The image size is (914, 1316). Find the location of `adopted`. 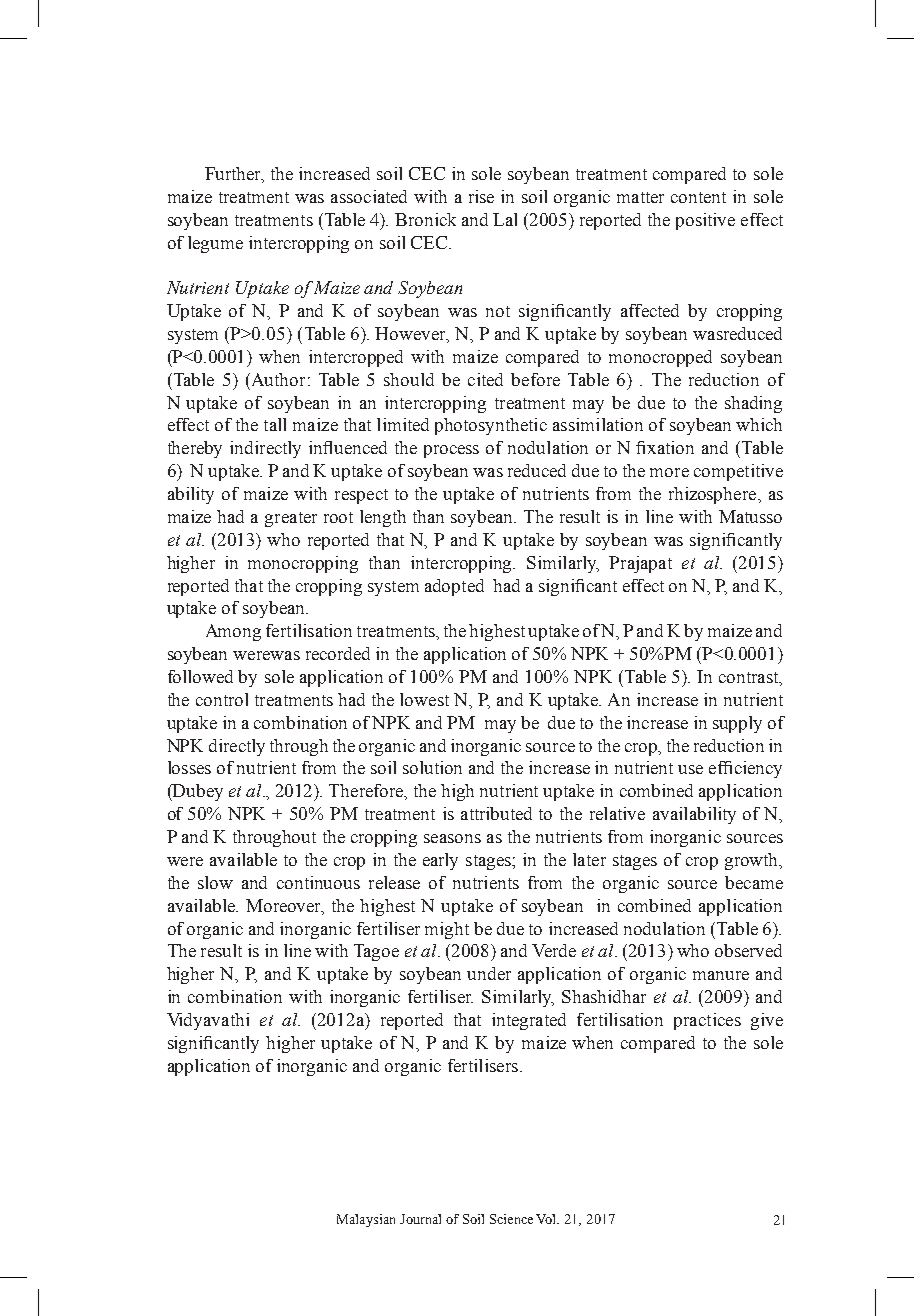

adopted is located at coordinates (454, 587).
